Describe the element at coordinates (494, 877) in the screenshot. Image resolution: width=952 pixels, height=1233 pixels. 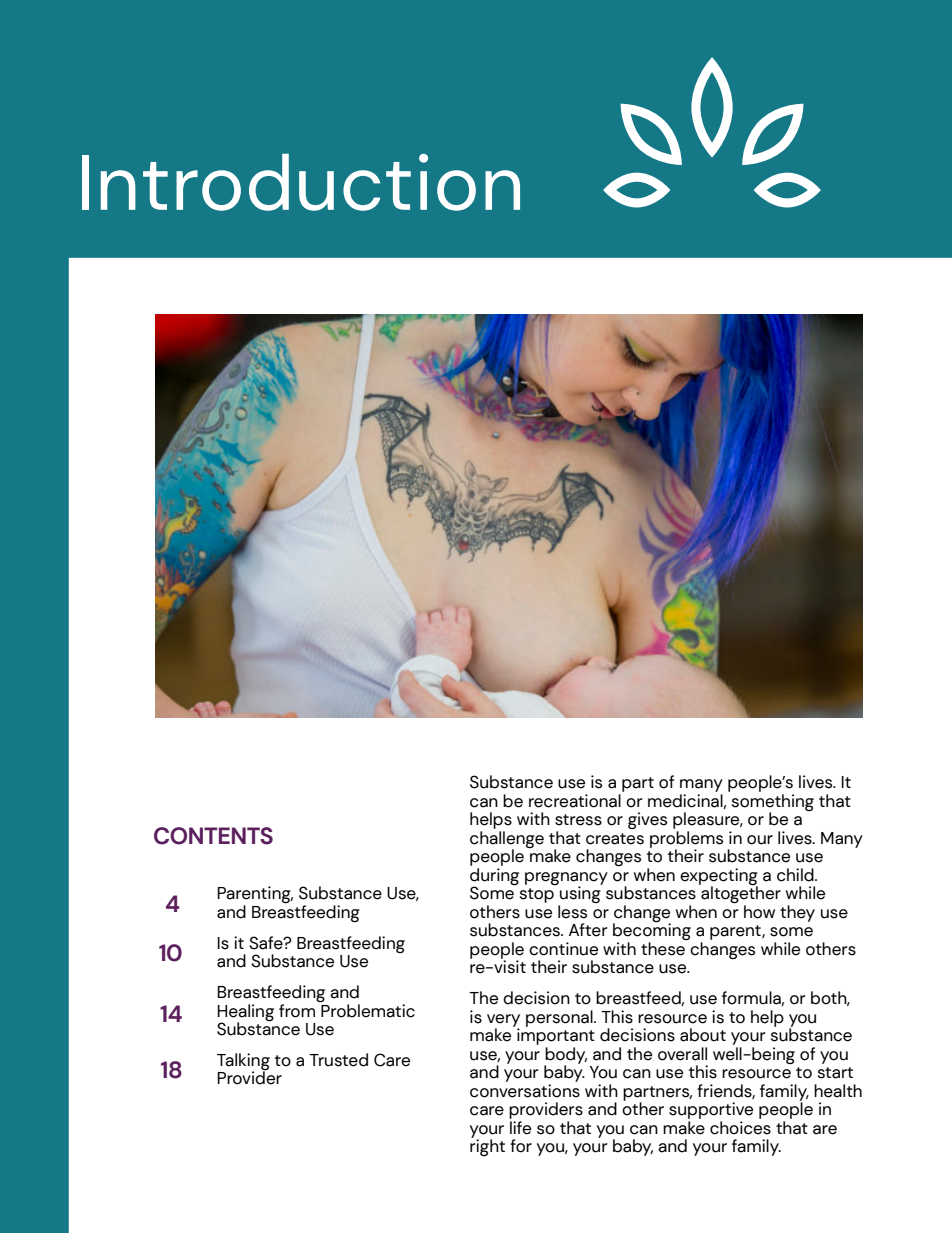
I see `during` at that location.
